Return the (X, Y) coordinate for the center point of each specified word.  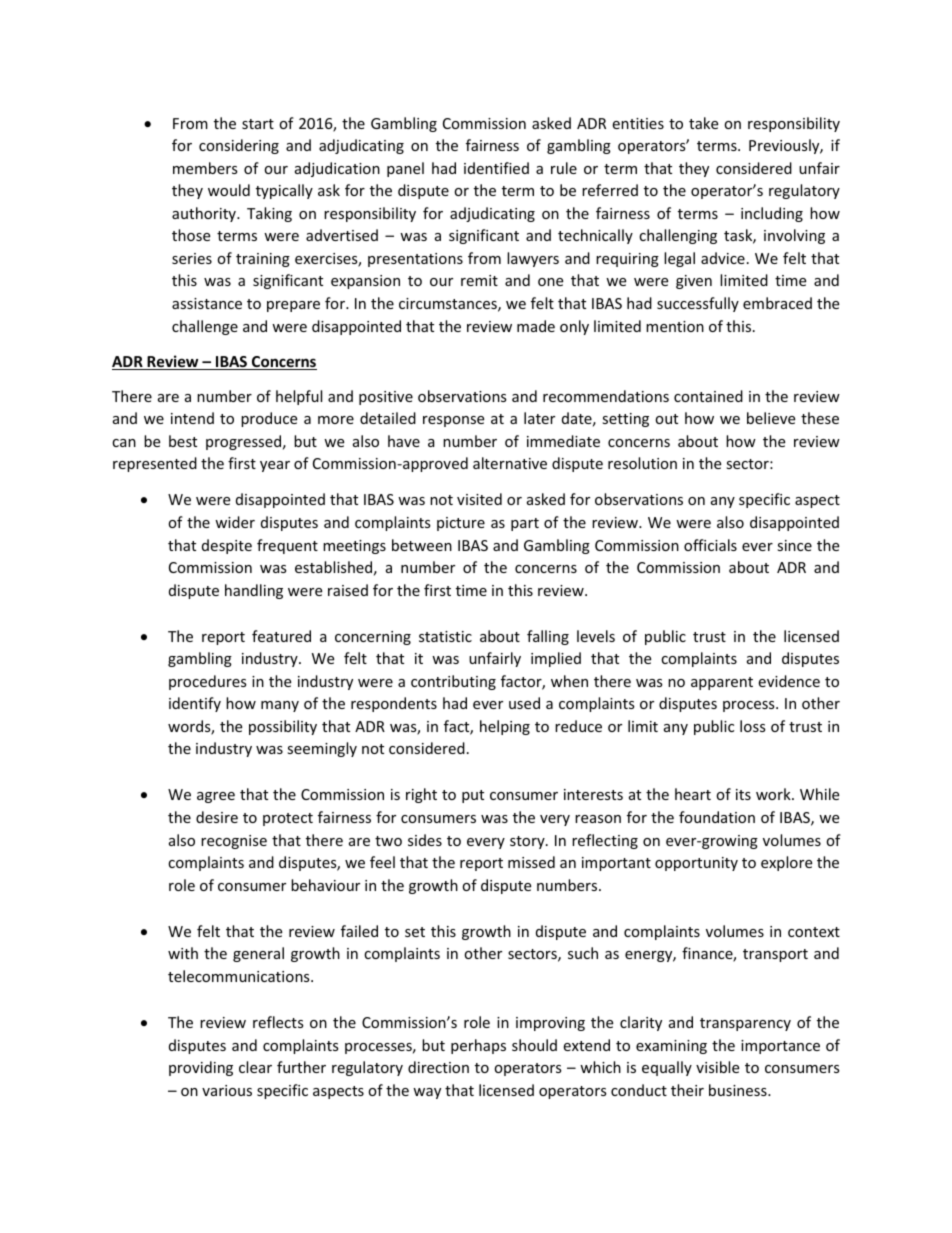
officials (710, 545)
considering (239, 146)
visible (717, 1067)
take (703, 123)
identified (496, 168)
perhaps (478, 1046)
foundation (717, 817)
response (453, 421)
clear (255, 1067)
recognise (234, 842)
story (528, 842)
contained (708, 396)
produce (269, 419)
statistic (445, 636)
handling (254, 591)
